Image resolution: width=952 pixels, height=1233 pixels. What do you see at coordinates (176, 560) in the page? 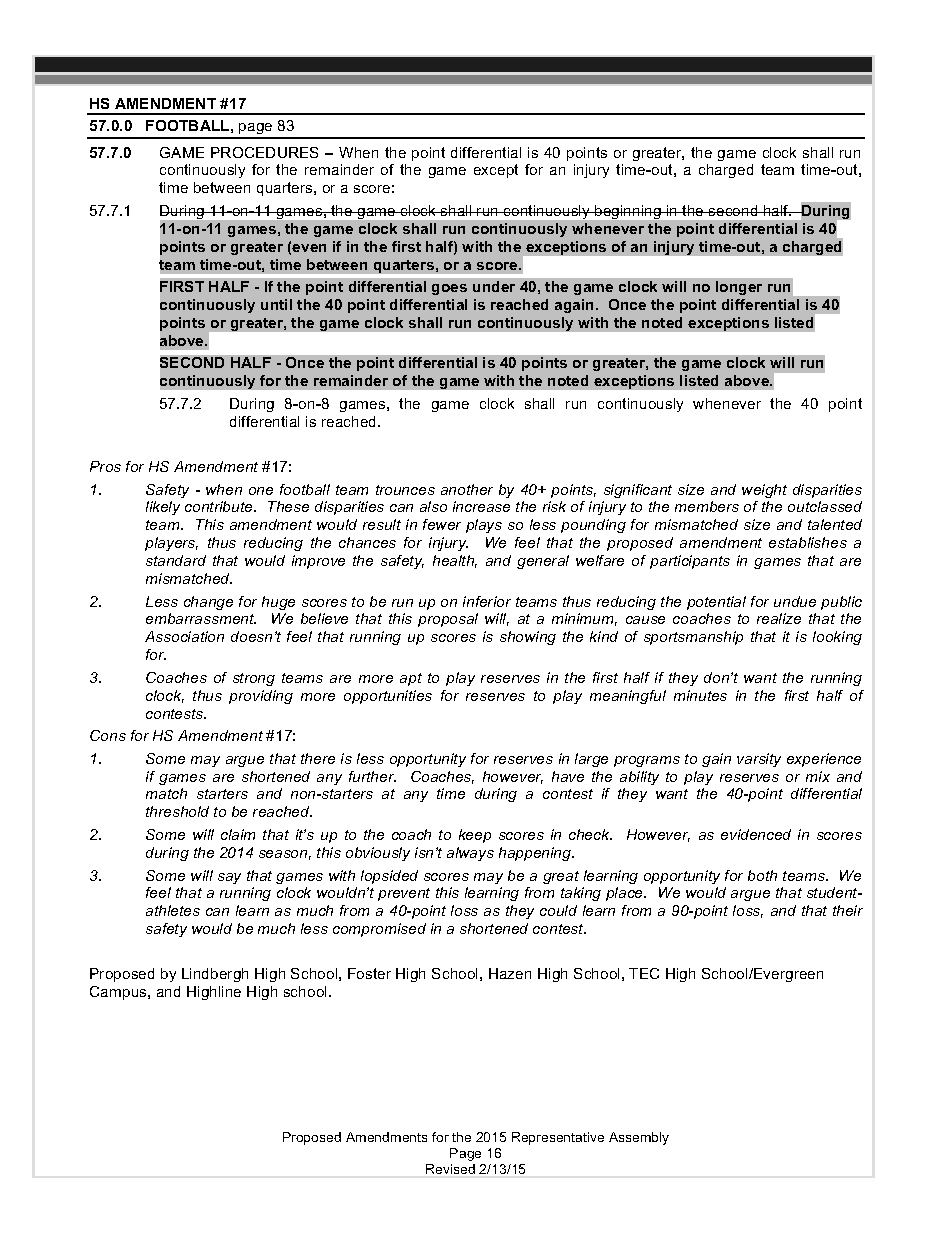
I see `standard` at bounding box center [176, 560].
